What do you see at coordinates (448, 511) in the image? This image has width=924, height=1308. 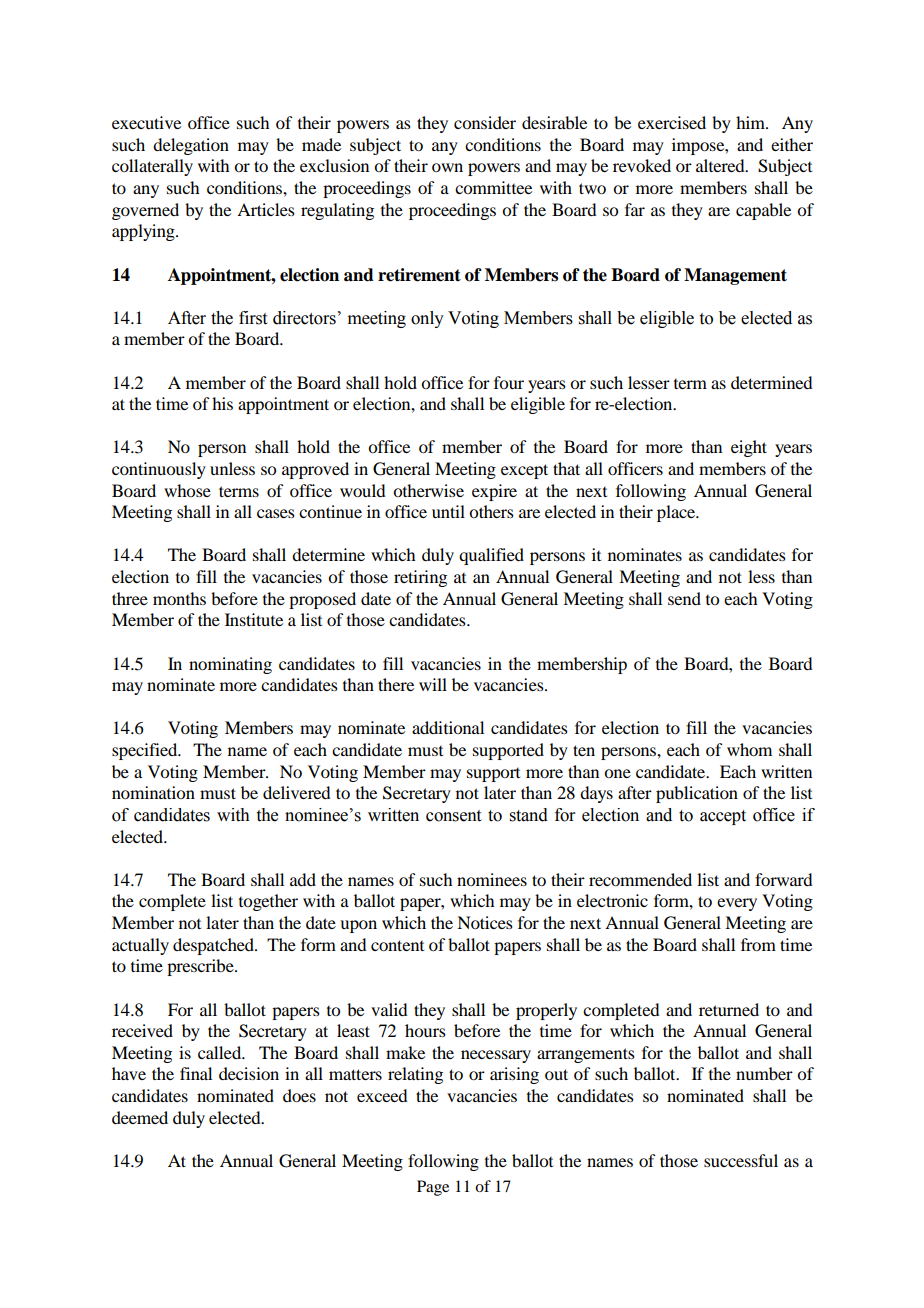 I see `until` at bounding box center [448, 511].
